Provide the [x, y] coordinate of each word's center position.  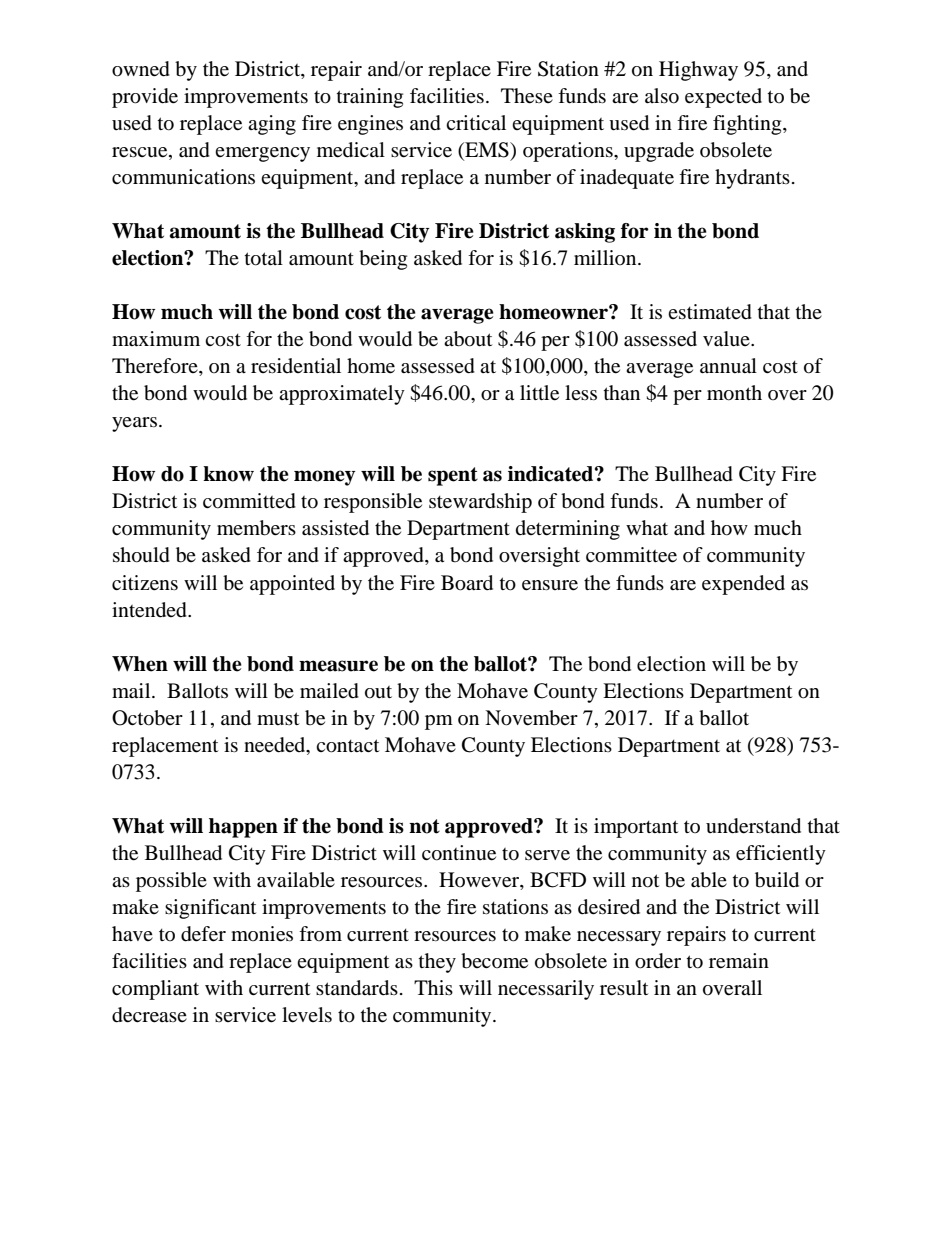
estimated [710, 312]
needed [276, 745]
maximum [156, 339]
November [531, 718]
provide [145, 98]
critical [476, 122]
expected [723, 98]
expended [743, 585]
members [256, 528]
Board [467, 583]
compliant [155, 990]
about [468, 339]
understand [753, 826]
